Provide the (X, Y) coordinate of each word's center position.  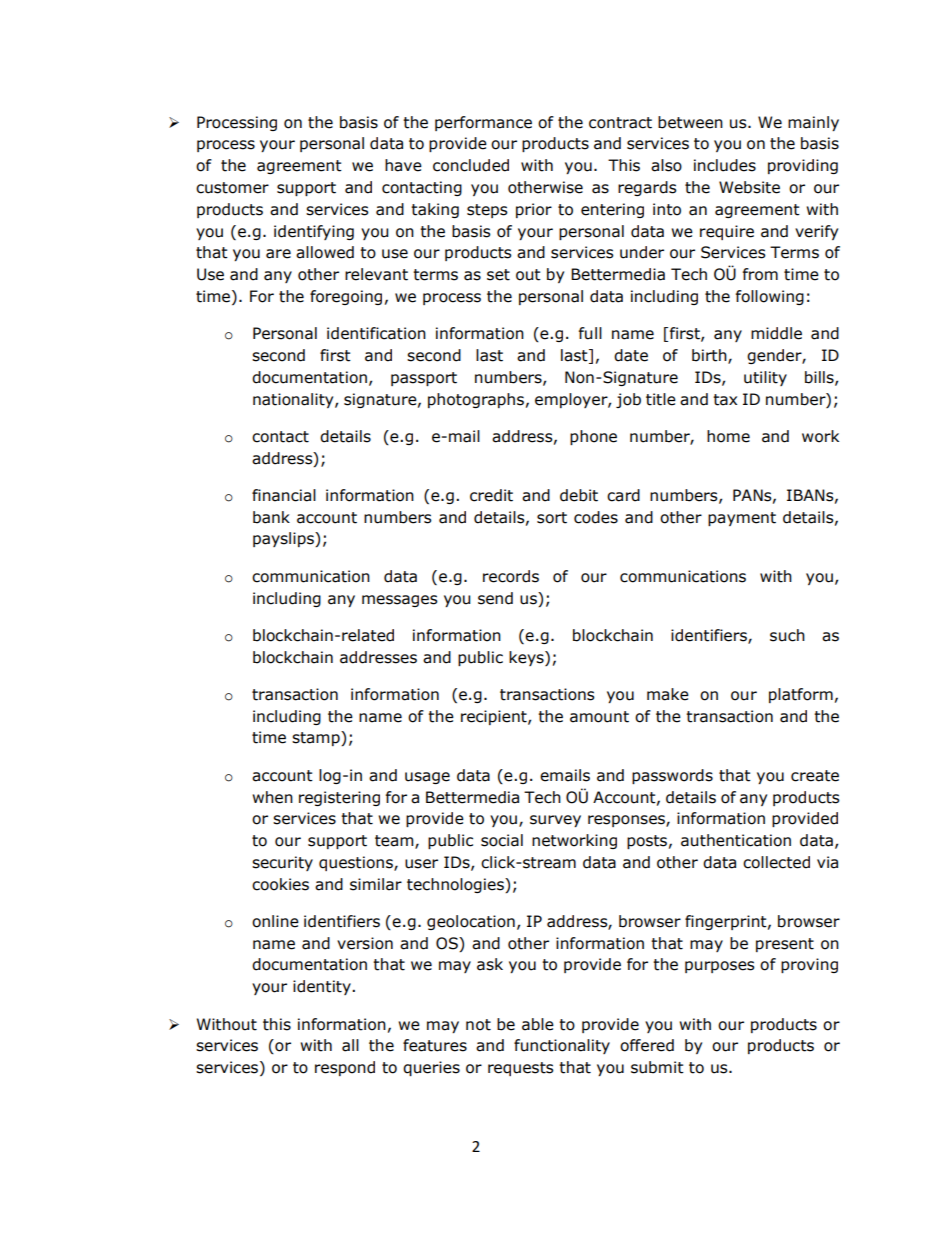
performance (483, 123)
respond (345, 1068)
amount (599, 717)
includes (725, 165)
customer (232, 188)
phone (593, 437)
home (728, 436)
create (815, 776)
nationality (294, 400)
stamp (317, 738)
